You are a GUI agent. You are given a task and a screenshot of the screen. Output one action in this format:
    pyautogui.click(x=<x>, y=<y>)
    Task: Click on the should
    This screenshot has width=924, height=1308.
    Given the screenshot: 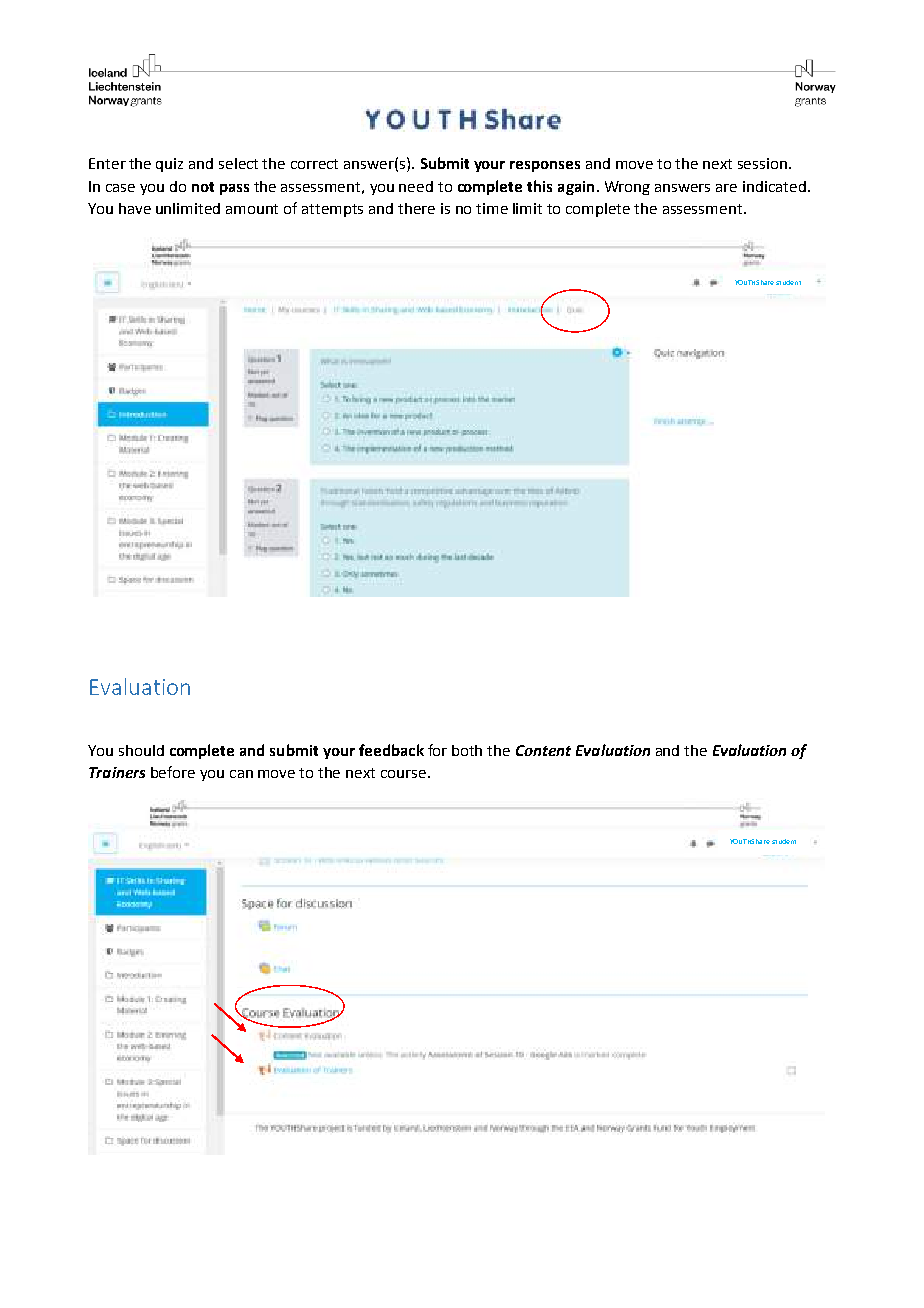 What is the action you would take?
    pyautogui.click(x=141, y=750)
